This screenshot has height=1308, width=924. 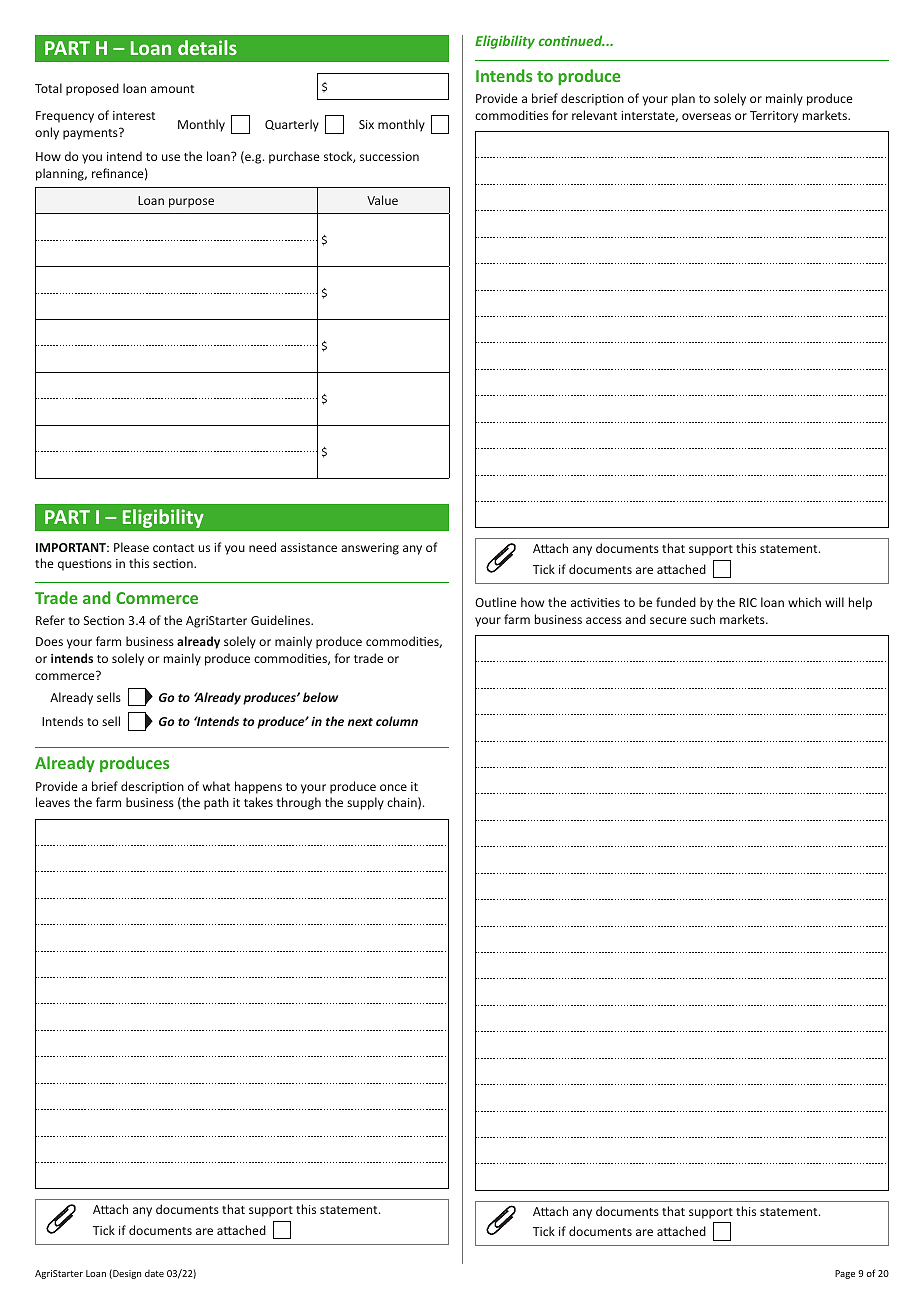 I want to click on Outline, so click(x=495, y=602).
